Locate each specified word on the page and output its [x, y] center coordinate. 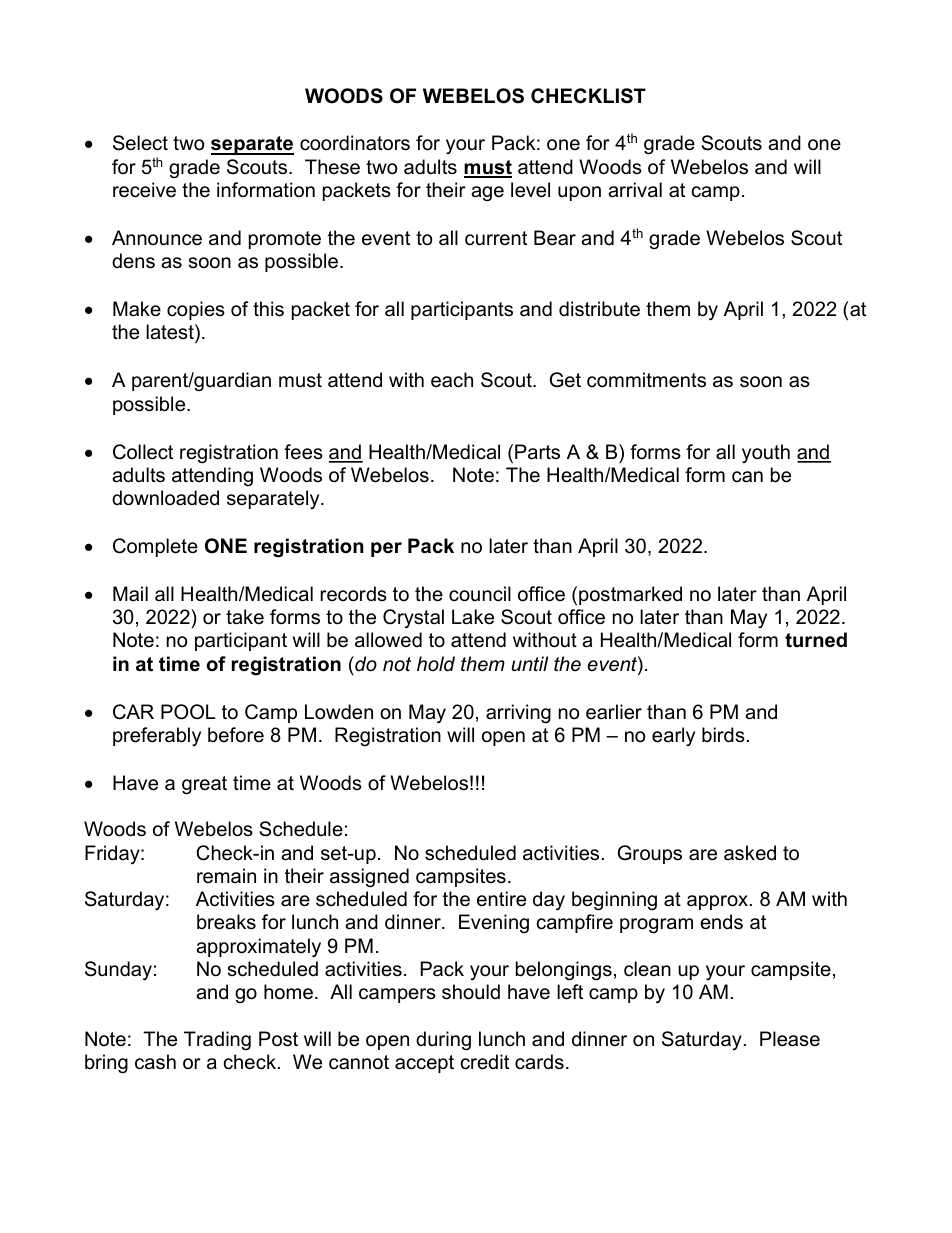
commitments [646, 380]
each [452, 380]
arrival [635, 190]
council [480, 594]
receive [144, 190]
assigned [369, 878]
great [204, 785]
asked [750, 853]
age [487, 194]
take [245, 617]
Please [790, 1039]
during [443, 1041]
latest [171, 333]
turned [816, 640]
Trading [217, 1040]
